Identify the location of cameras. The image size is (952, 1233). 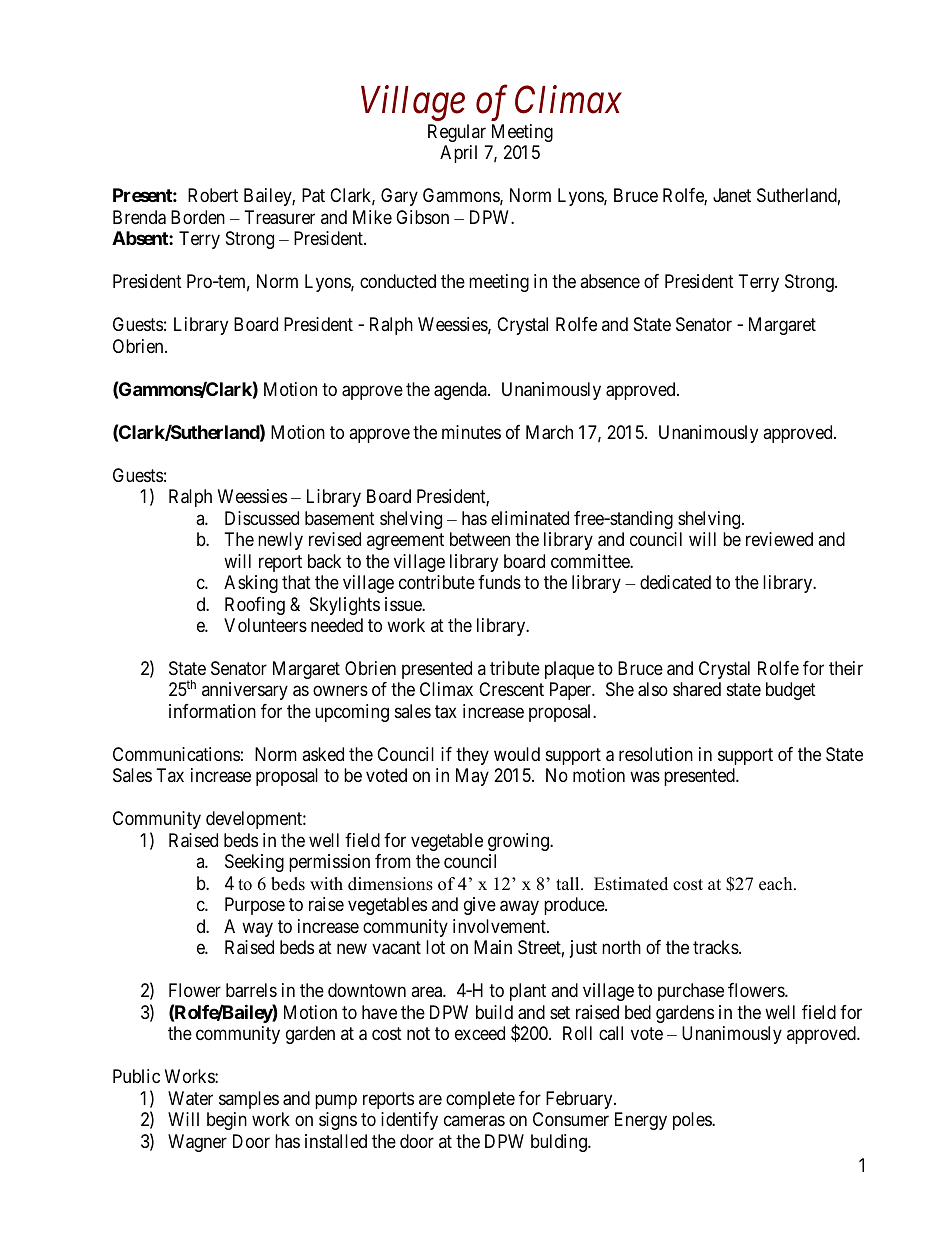
(474, 1121).
